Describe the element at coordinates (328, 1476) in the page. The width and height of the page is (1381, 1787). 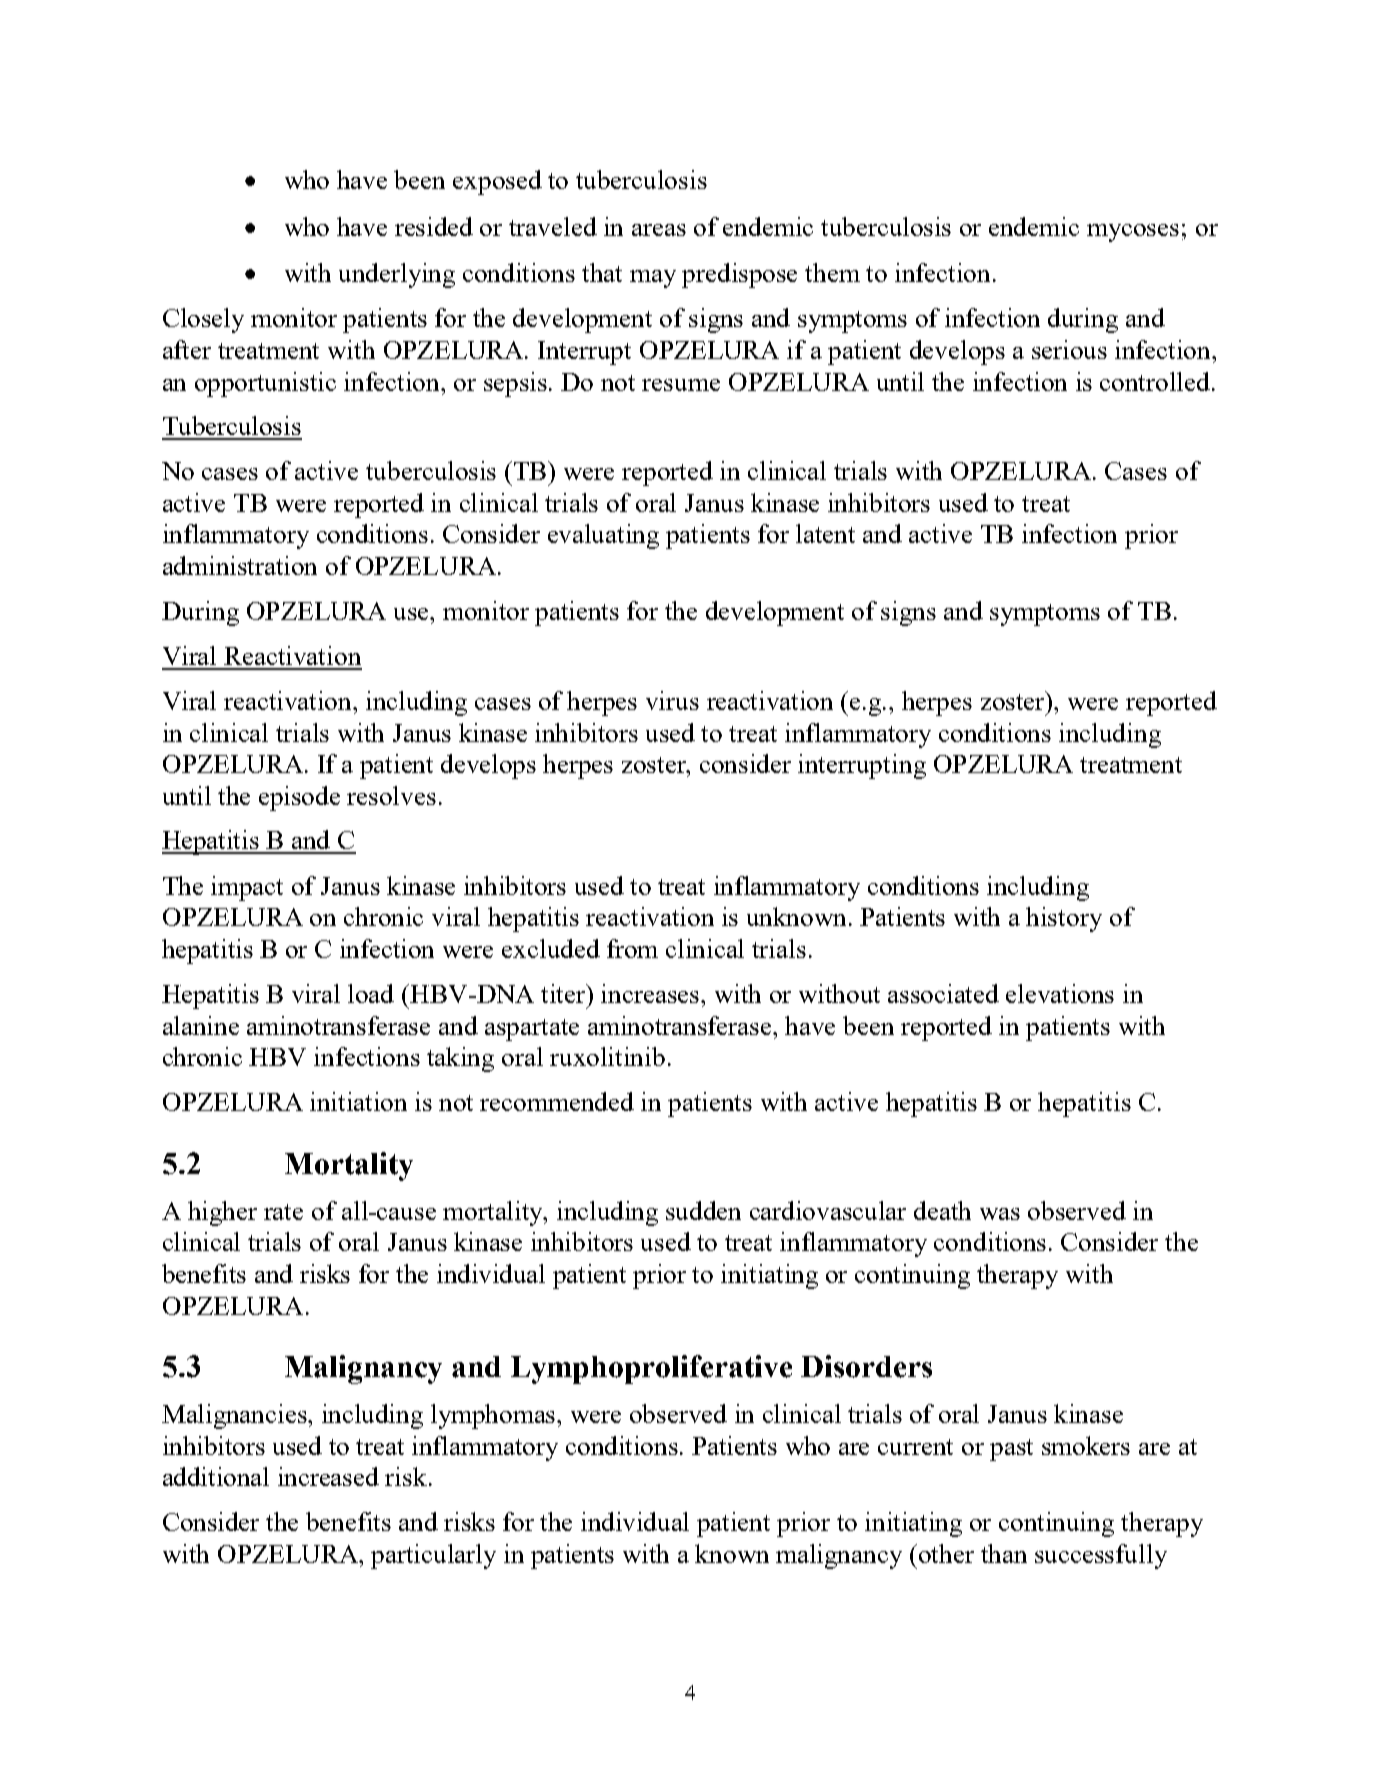
I see `increased` at that location.
